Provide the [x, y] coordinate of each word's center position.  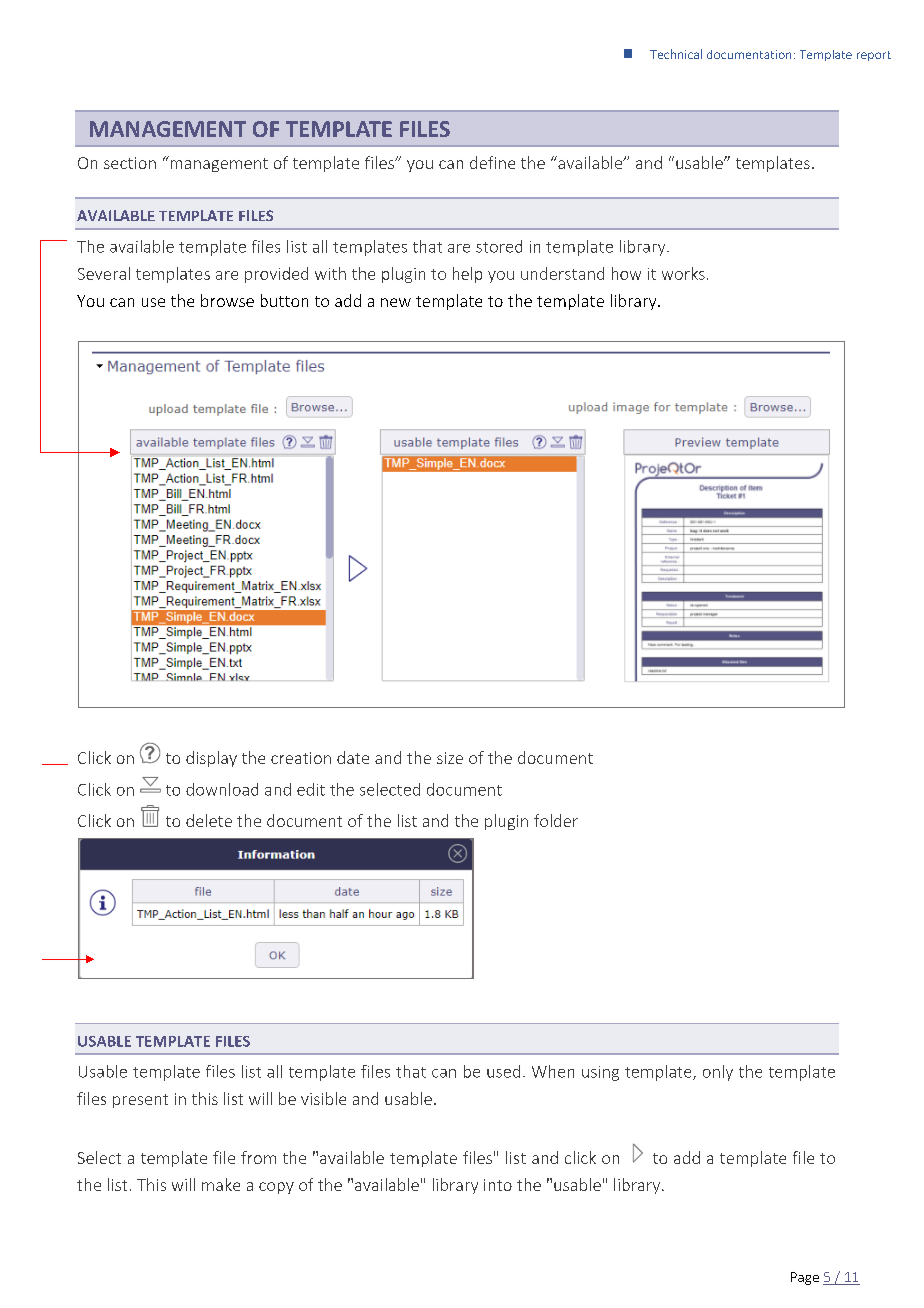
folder [556, 820]
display [211, 759]
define [492, 162]
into [498, 1185]
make [221, 1184]
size [450, 758]
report [874, 56]
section [130, 163]
